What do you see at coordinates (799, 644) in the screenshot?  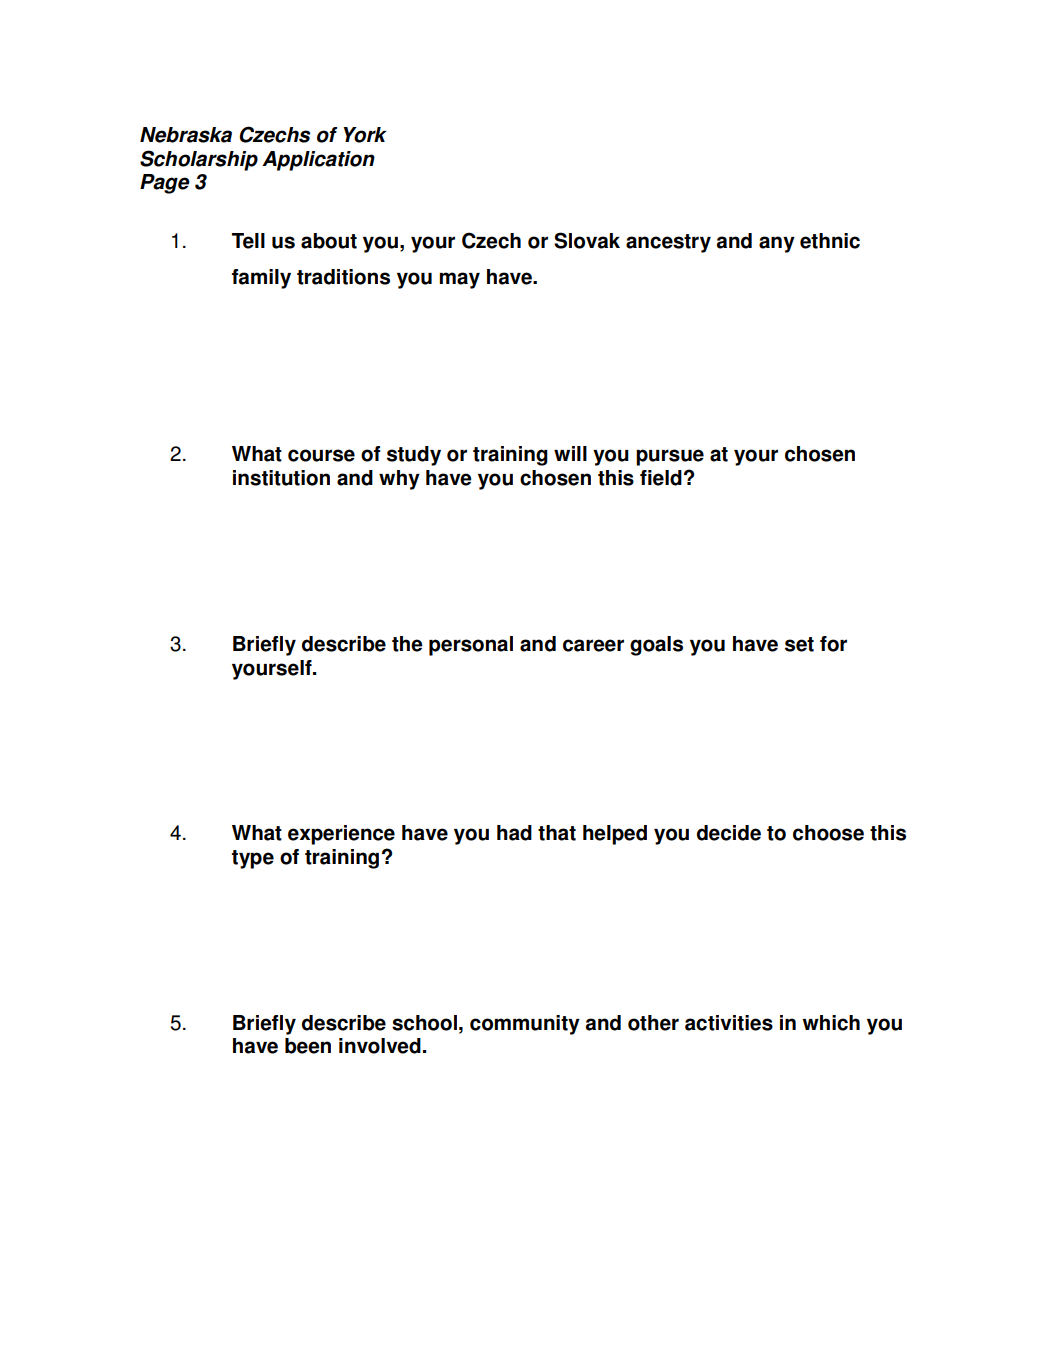 I see `set` at bounding box center [799, 644].
